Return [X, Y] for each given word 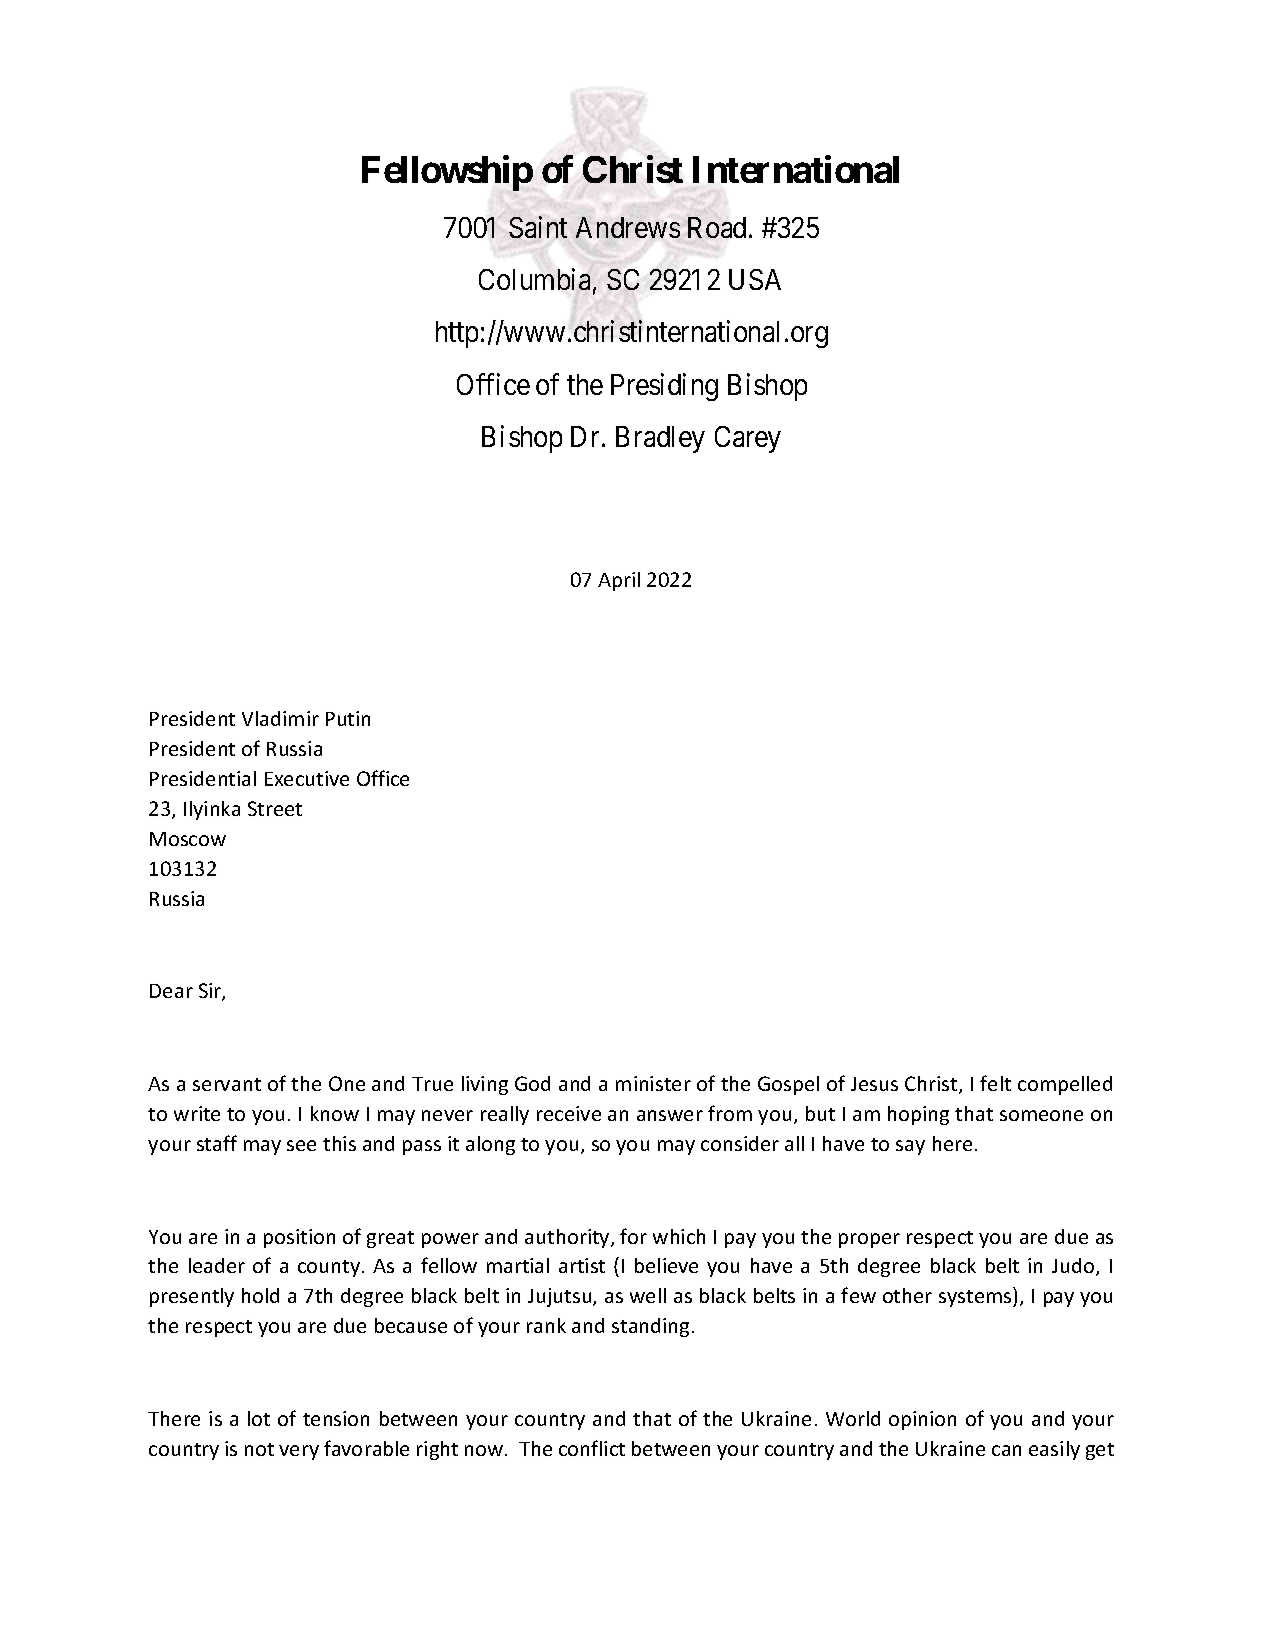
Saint [538, 227]
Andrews [628, 227]
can [1006, 1450]
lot [259, 1418]
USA [755, 279]
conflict [592, 1448]
